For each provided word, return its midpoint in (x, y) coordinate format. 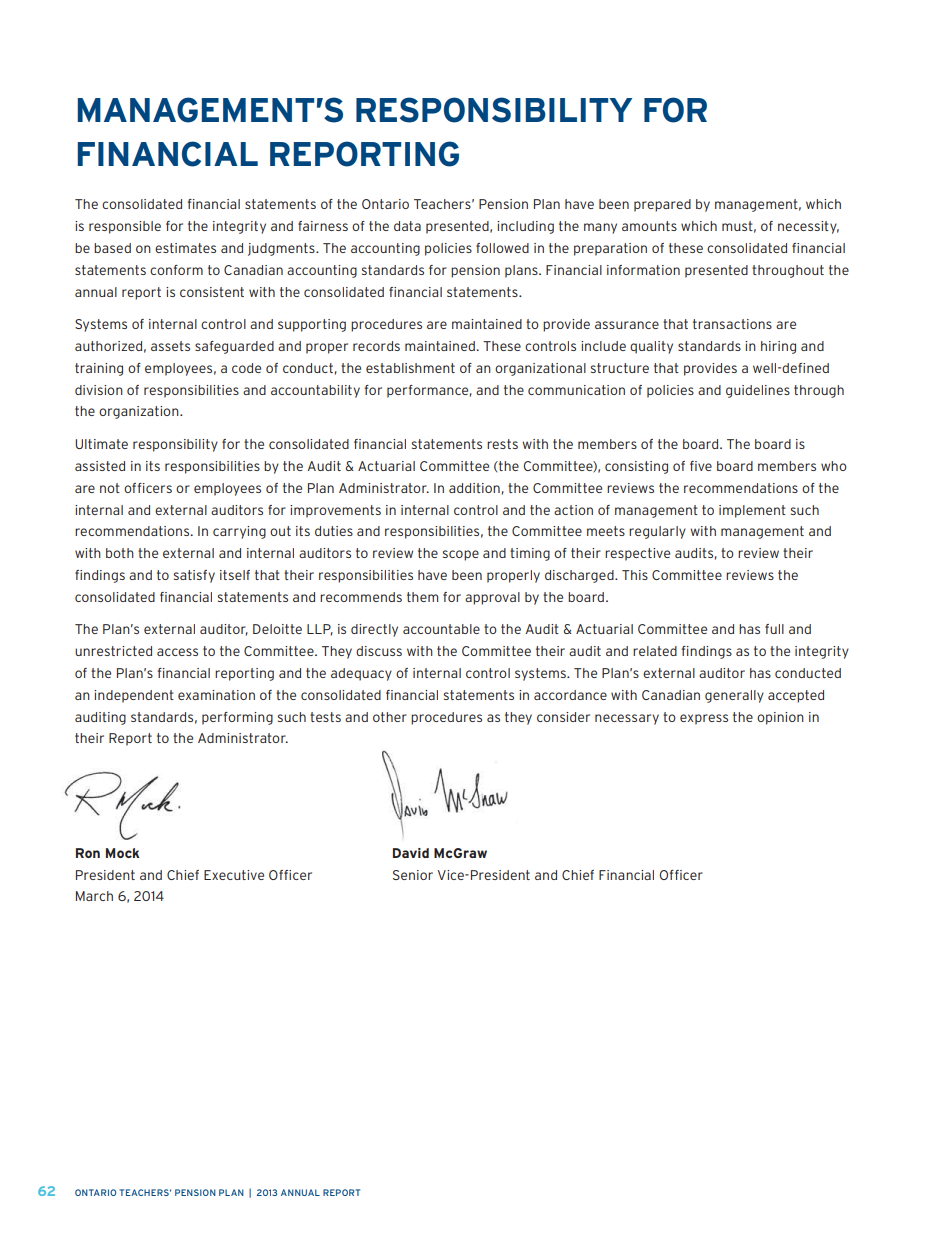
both (120, 553)
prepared (662, 205)
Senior (413, 875)
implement (752, 511)
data (407, 226)
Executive (234, 875)
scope (461, 555)
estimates (185, 248)
